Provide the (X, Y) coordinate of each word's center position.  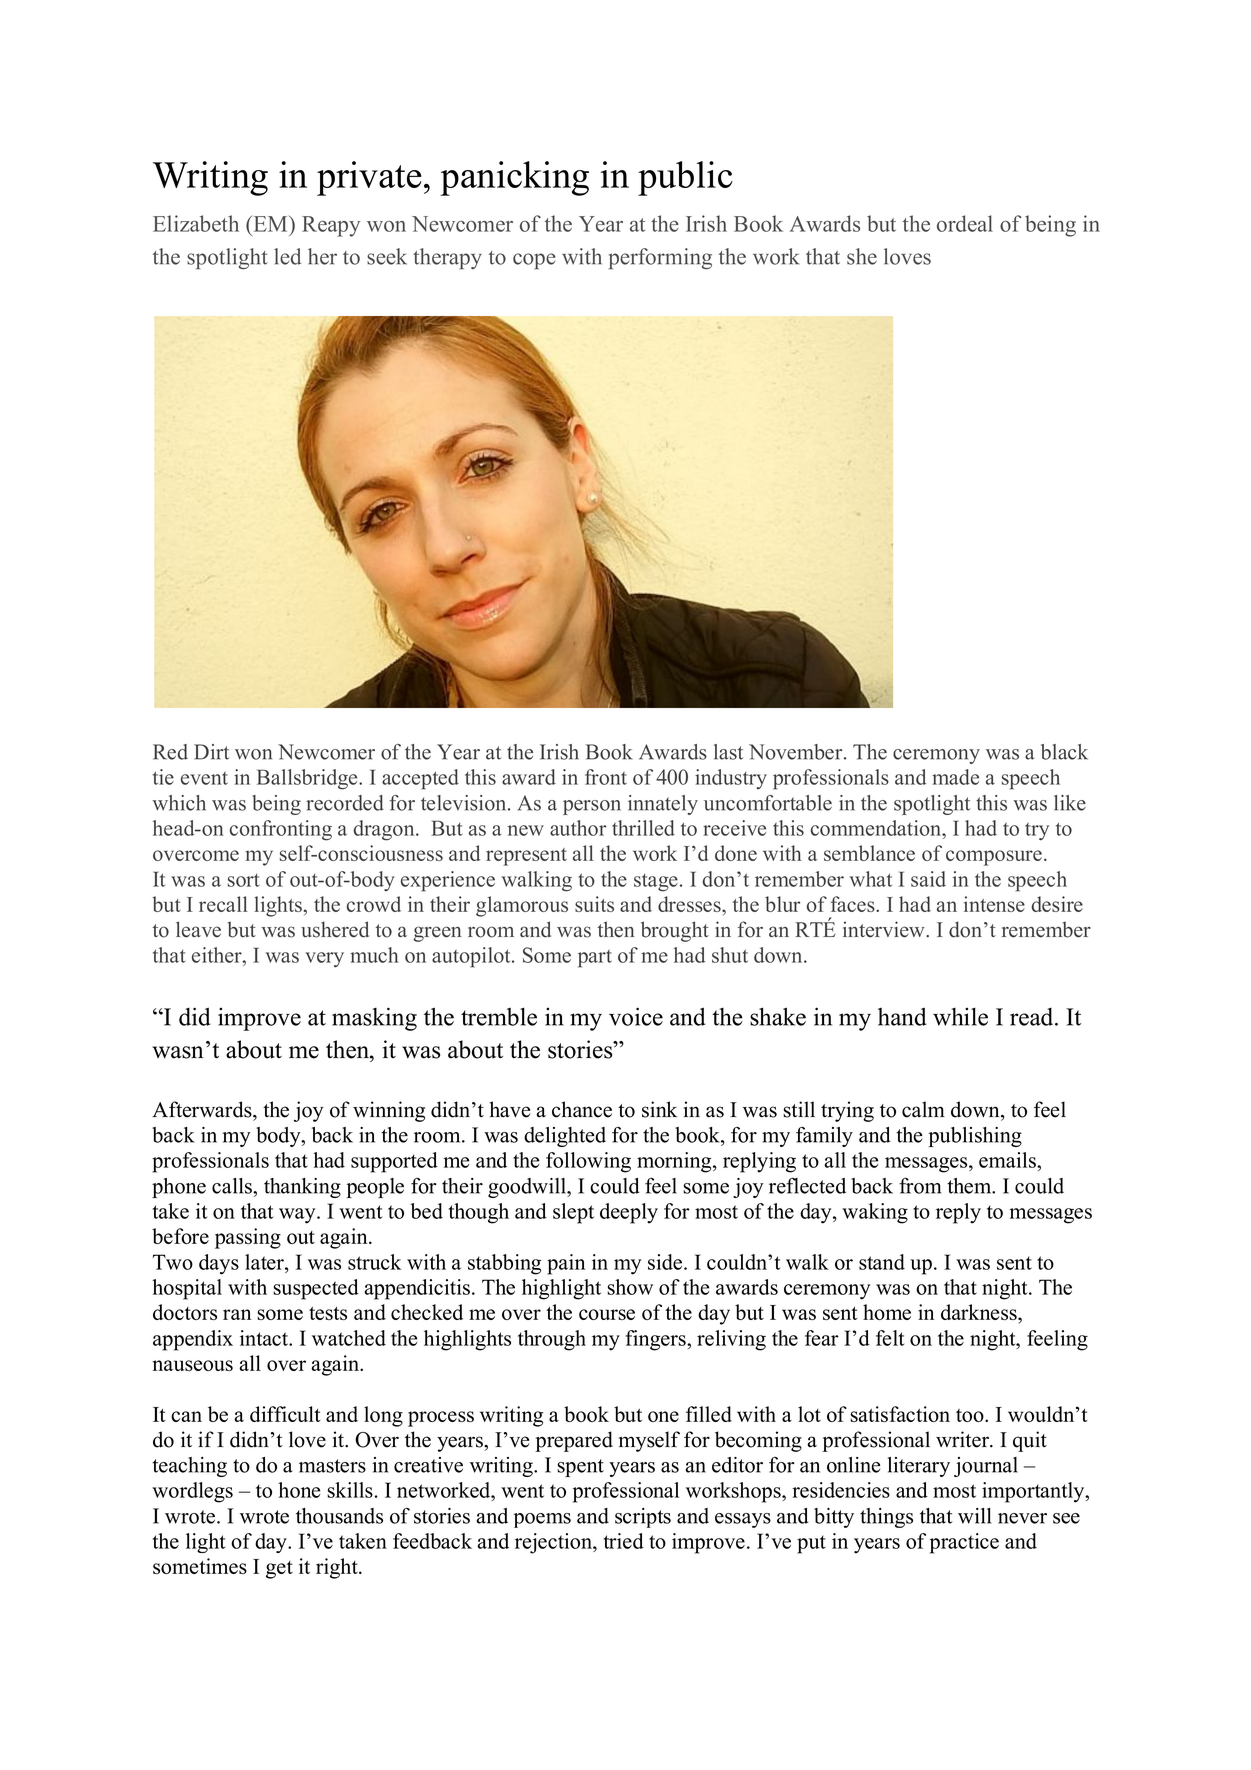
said (928, 879)
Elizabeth (196, 223)
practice (964, 1543)
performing (660, 259)
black (1064, 752)
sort (244, 880)
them (970, 1186)
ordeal (965, 223)
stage (656, 883)
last (728, 752)
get (279, 1570)
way (298, 1216)
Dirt (211, 752)
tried (624, 1541)
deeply (629, 1213)
